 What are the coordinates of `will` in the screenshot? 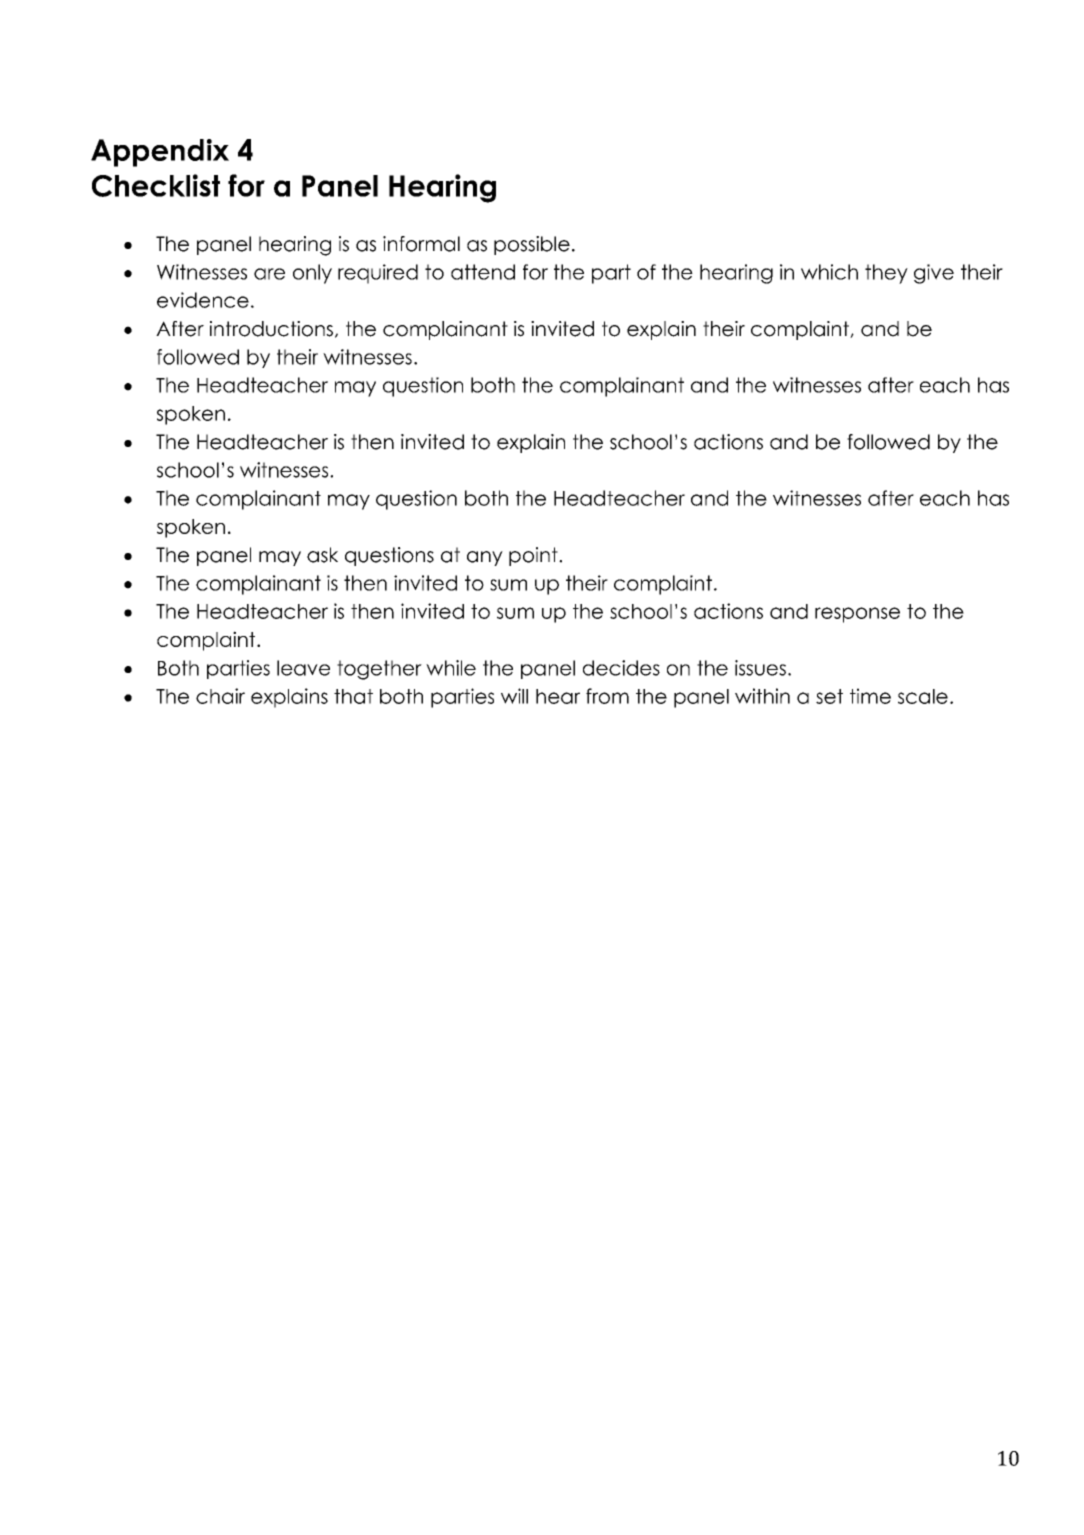 It's located at (514, 696).
